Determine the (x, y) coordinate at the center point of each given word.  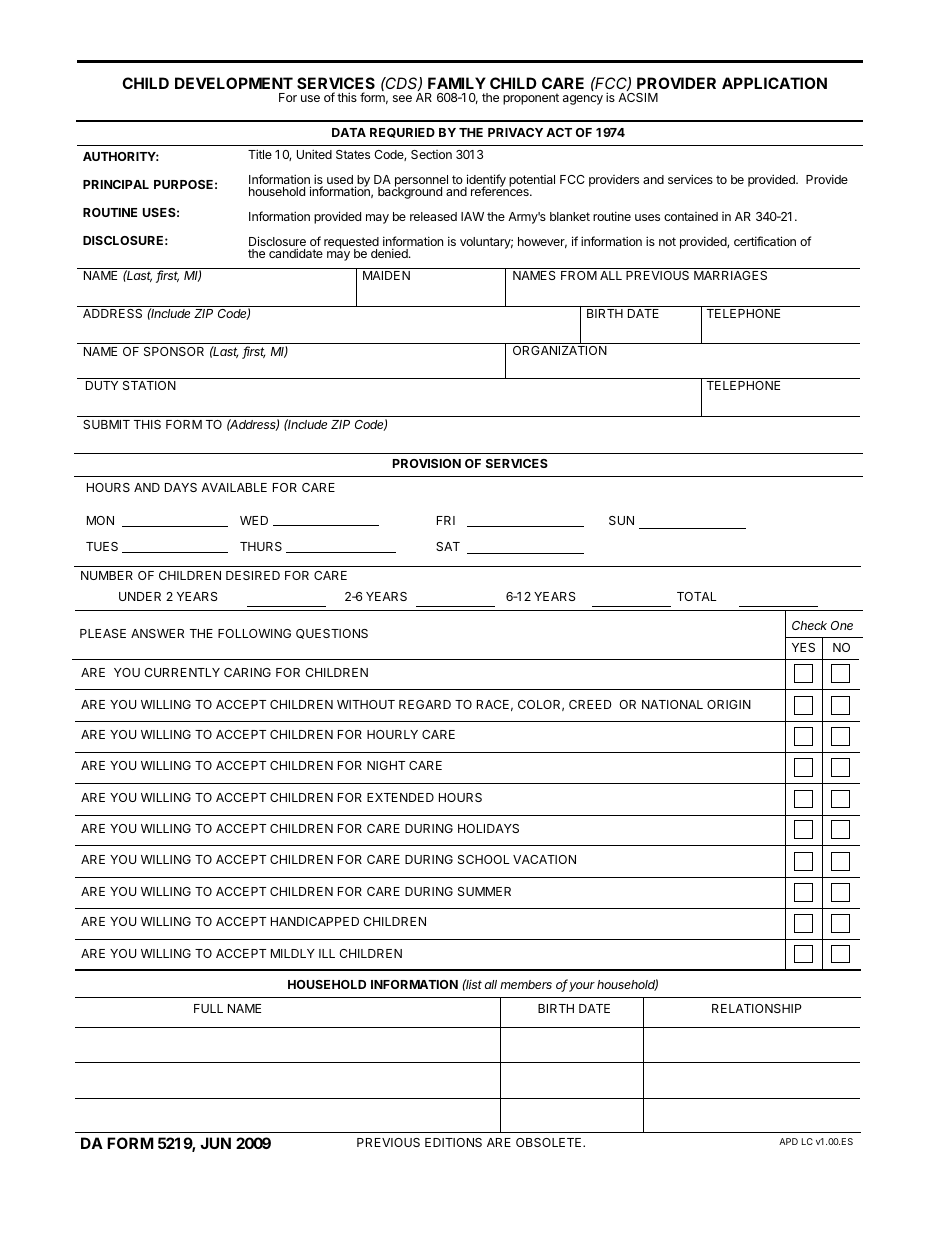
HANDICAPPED (315, 921)
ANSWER (157, 633)
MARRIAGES (730, 275)
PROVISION (427, 463)
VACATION (544, 859)
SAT (448, 546)
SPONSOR (174, 351)
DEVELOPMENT (234, 83)
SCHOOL (484, 859)
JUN (215, 1143)
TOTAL (697, 596)
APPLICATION (774, 83)
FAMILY (457, 83)
